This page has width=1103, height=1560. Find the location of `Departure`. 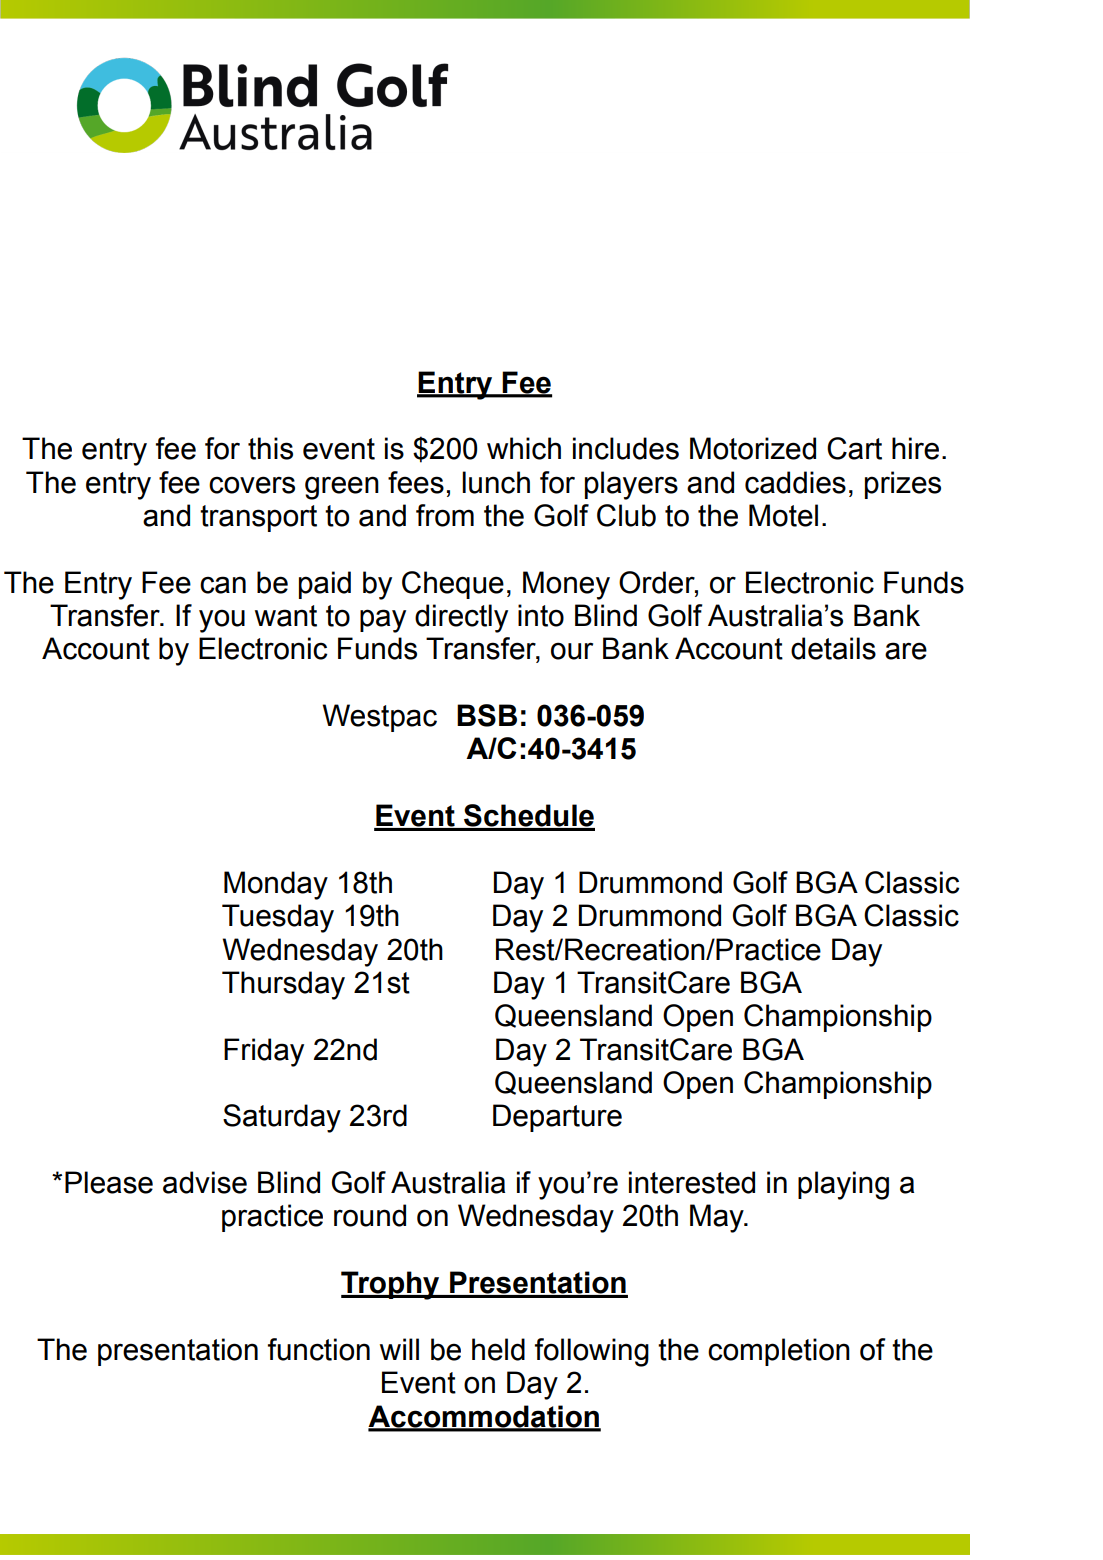

Departure is located at coordinates (557, 1118).
